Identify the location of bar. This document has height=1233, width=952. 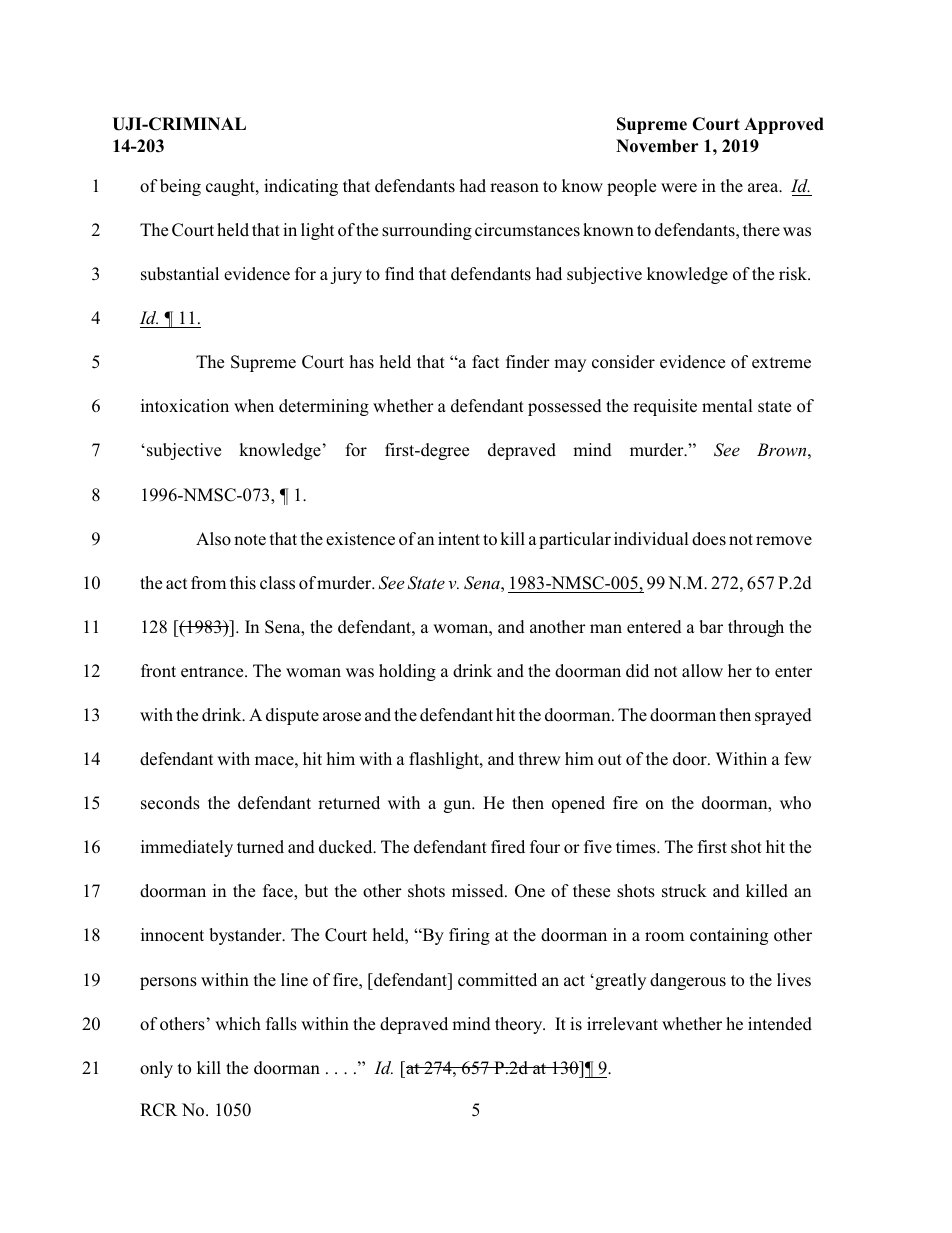
(711, 627).
